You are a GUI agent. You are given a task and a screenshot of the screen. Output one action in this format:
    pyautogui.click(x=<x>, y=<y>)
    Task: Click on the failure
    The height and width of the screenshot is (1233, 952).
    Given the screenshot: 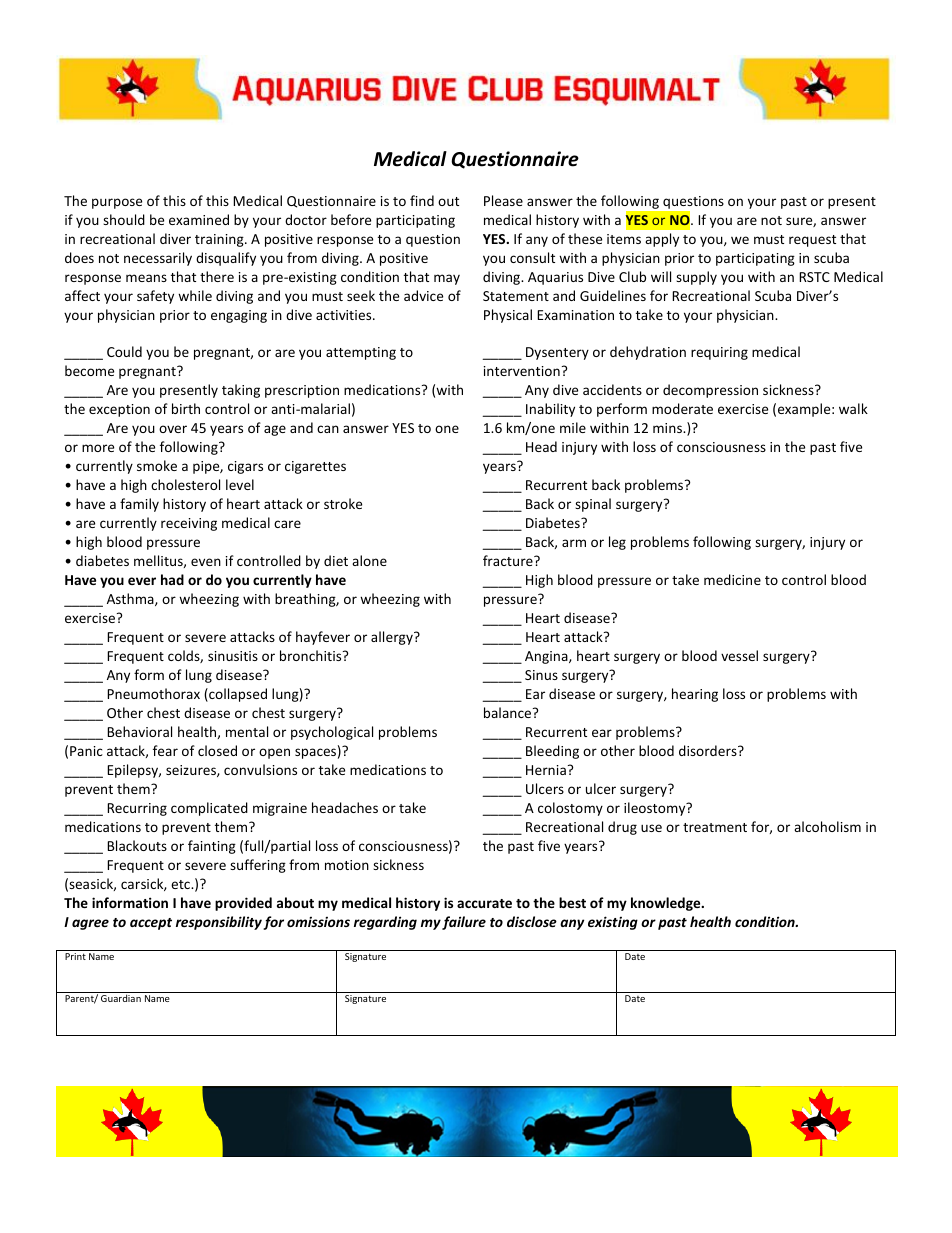 What is the action you would take?
    pyautogui.click(x=464, y=923)
